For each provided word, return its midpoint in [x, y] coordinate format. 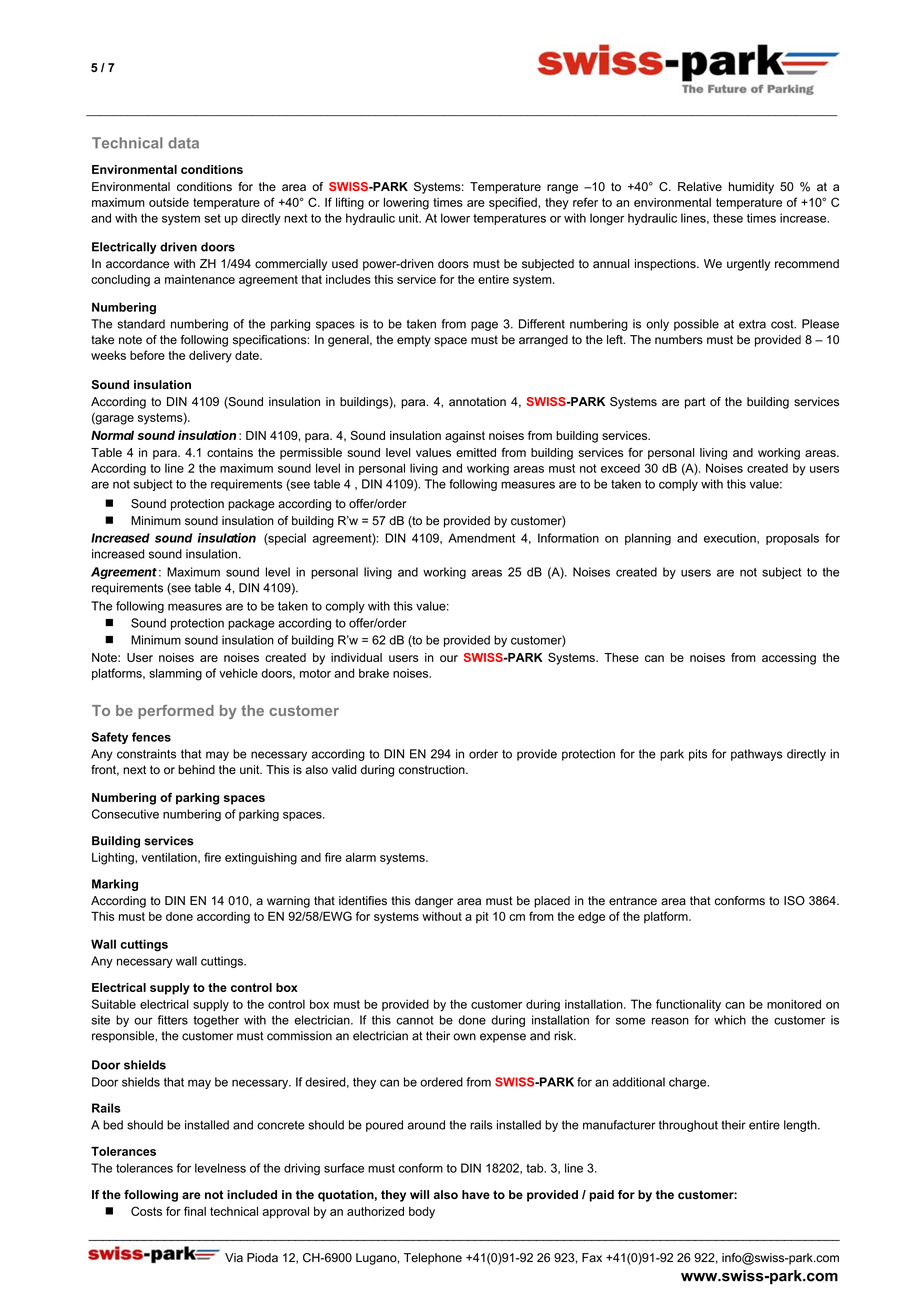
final [195, 1211]
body [422, 1213]
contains [230, 452]
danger [434, 902]
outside [169, 202]
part [695, 403]
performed [176, 712]
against [465, 437]
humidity [751, 188]
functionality [688, 1005]
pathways [757, 755]
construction [433, 770]
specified [514, 203]
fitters [172, 1020]
